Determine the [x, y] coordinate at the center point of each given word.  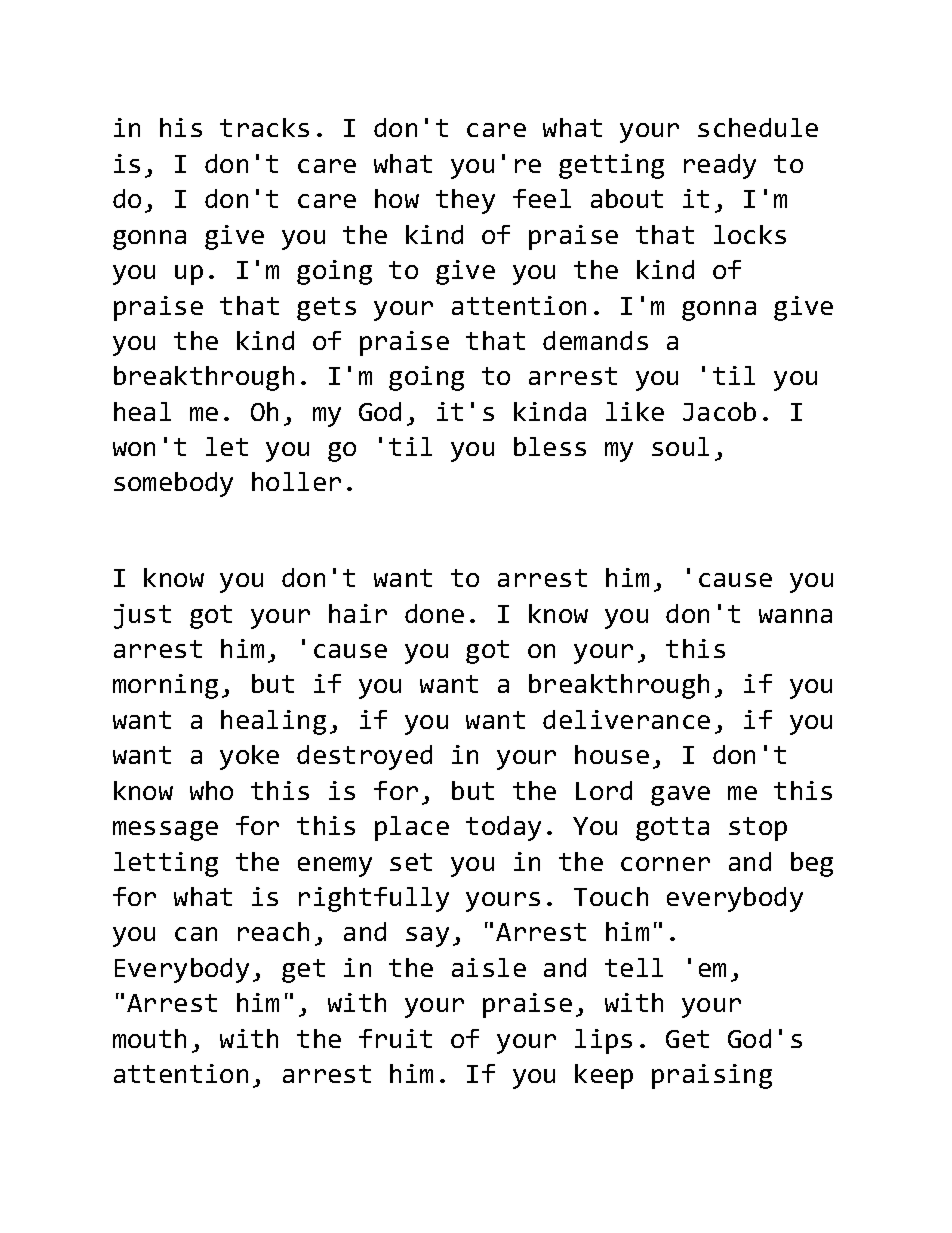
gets [326, 309]
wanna [795, 616]
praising [712, 1076]
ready [720, 166]
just [142, 616]
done [434, 613]
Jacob [719, 411]
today [503, 828]
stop [758, 829]
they [465, 201]
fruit [395, 1038]
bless [550, 446]
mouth [149, 1038]
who [211, 790]
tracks [264, 127]
